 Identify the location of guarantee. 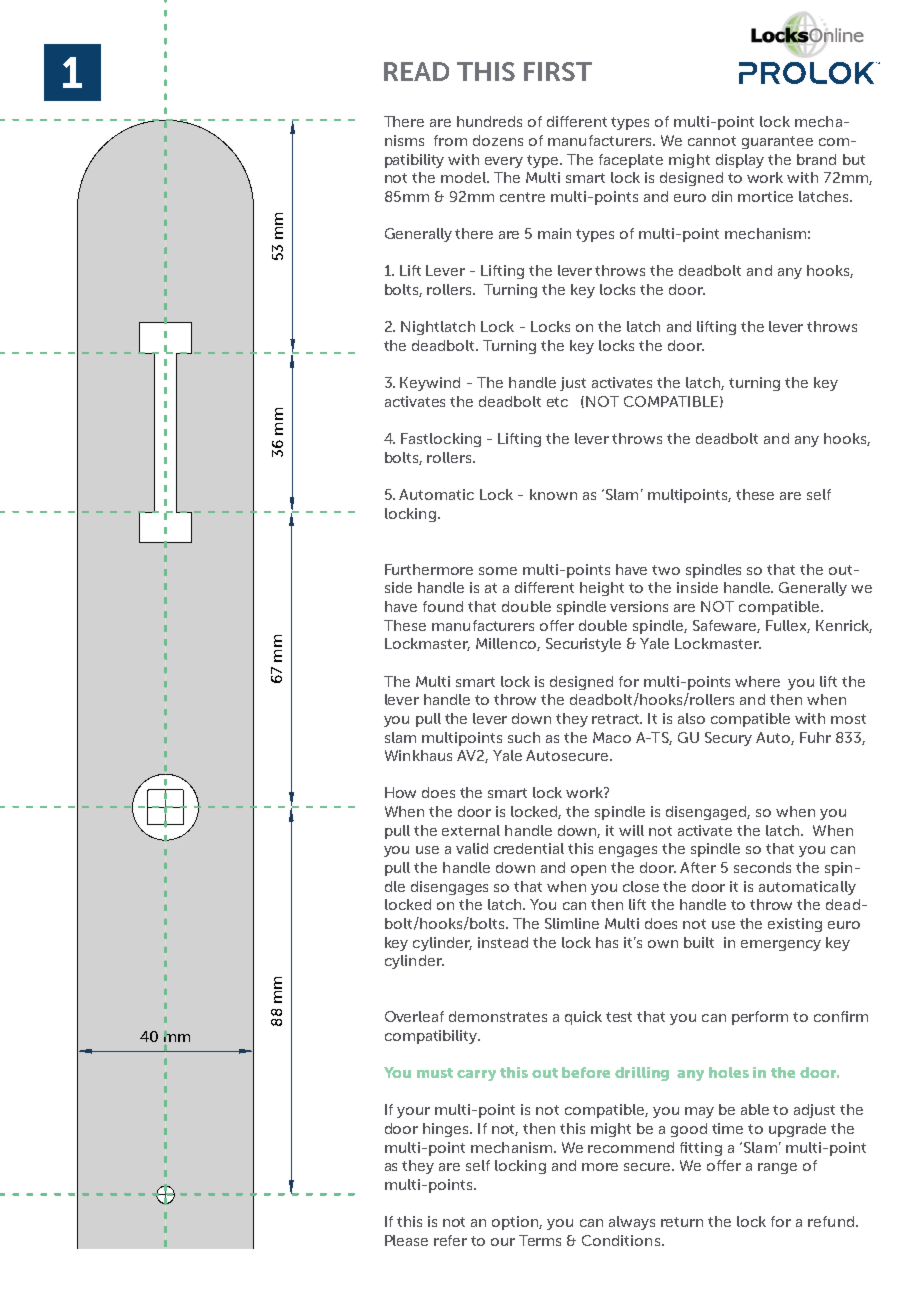
(777, 142).
